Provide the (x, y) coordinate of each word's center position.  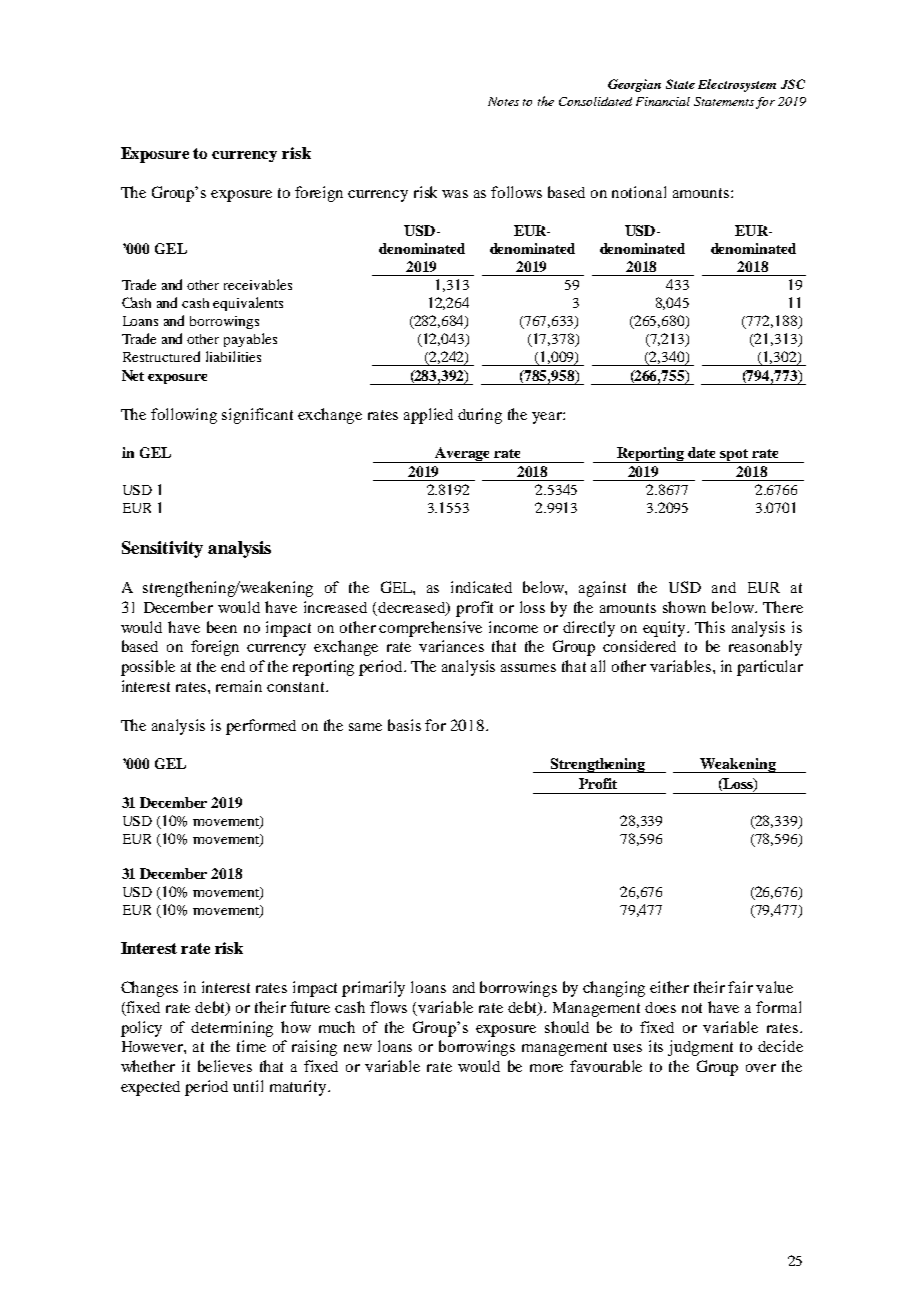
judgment (700, 1048)
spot (735, 456)
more (546, 1068)
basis (404, 725)
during (480, 416)
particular (770, 668)
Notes (503, 101)
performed (261, 727)
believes (225, 1066)
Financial (663, 101)
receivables (258, 284)
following (184, 416)
